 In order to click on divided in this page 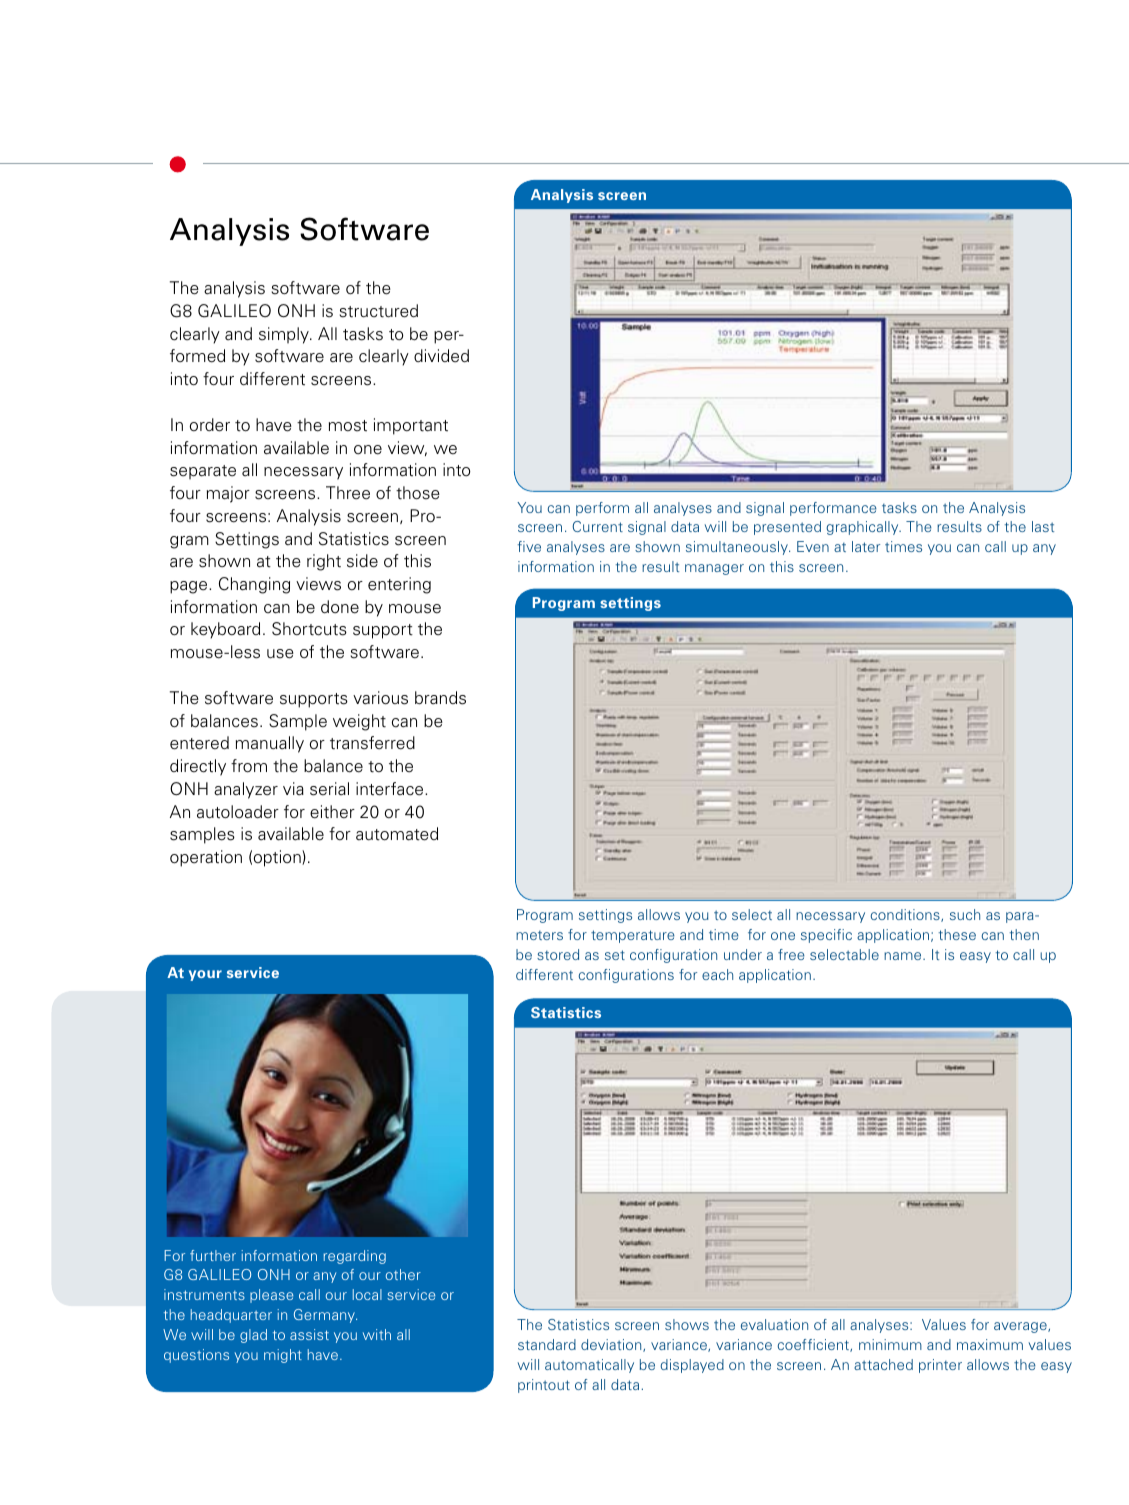, I will do `click(441, 356)`.
